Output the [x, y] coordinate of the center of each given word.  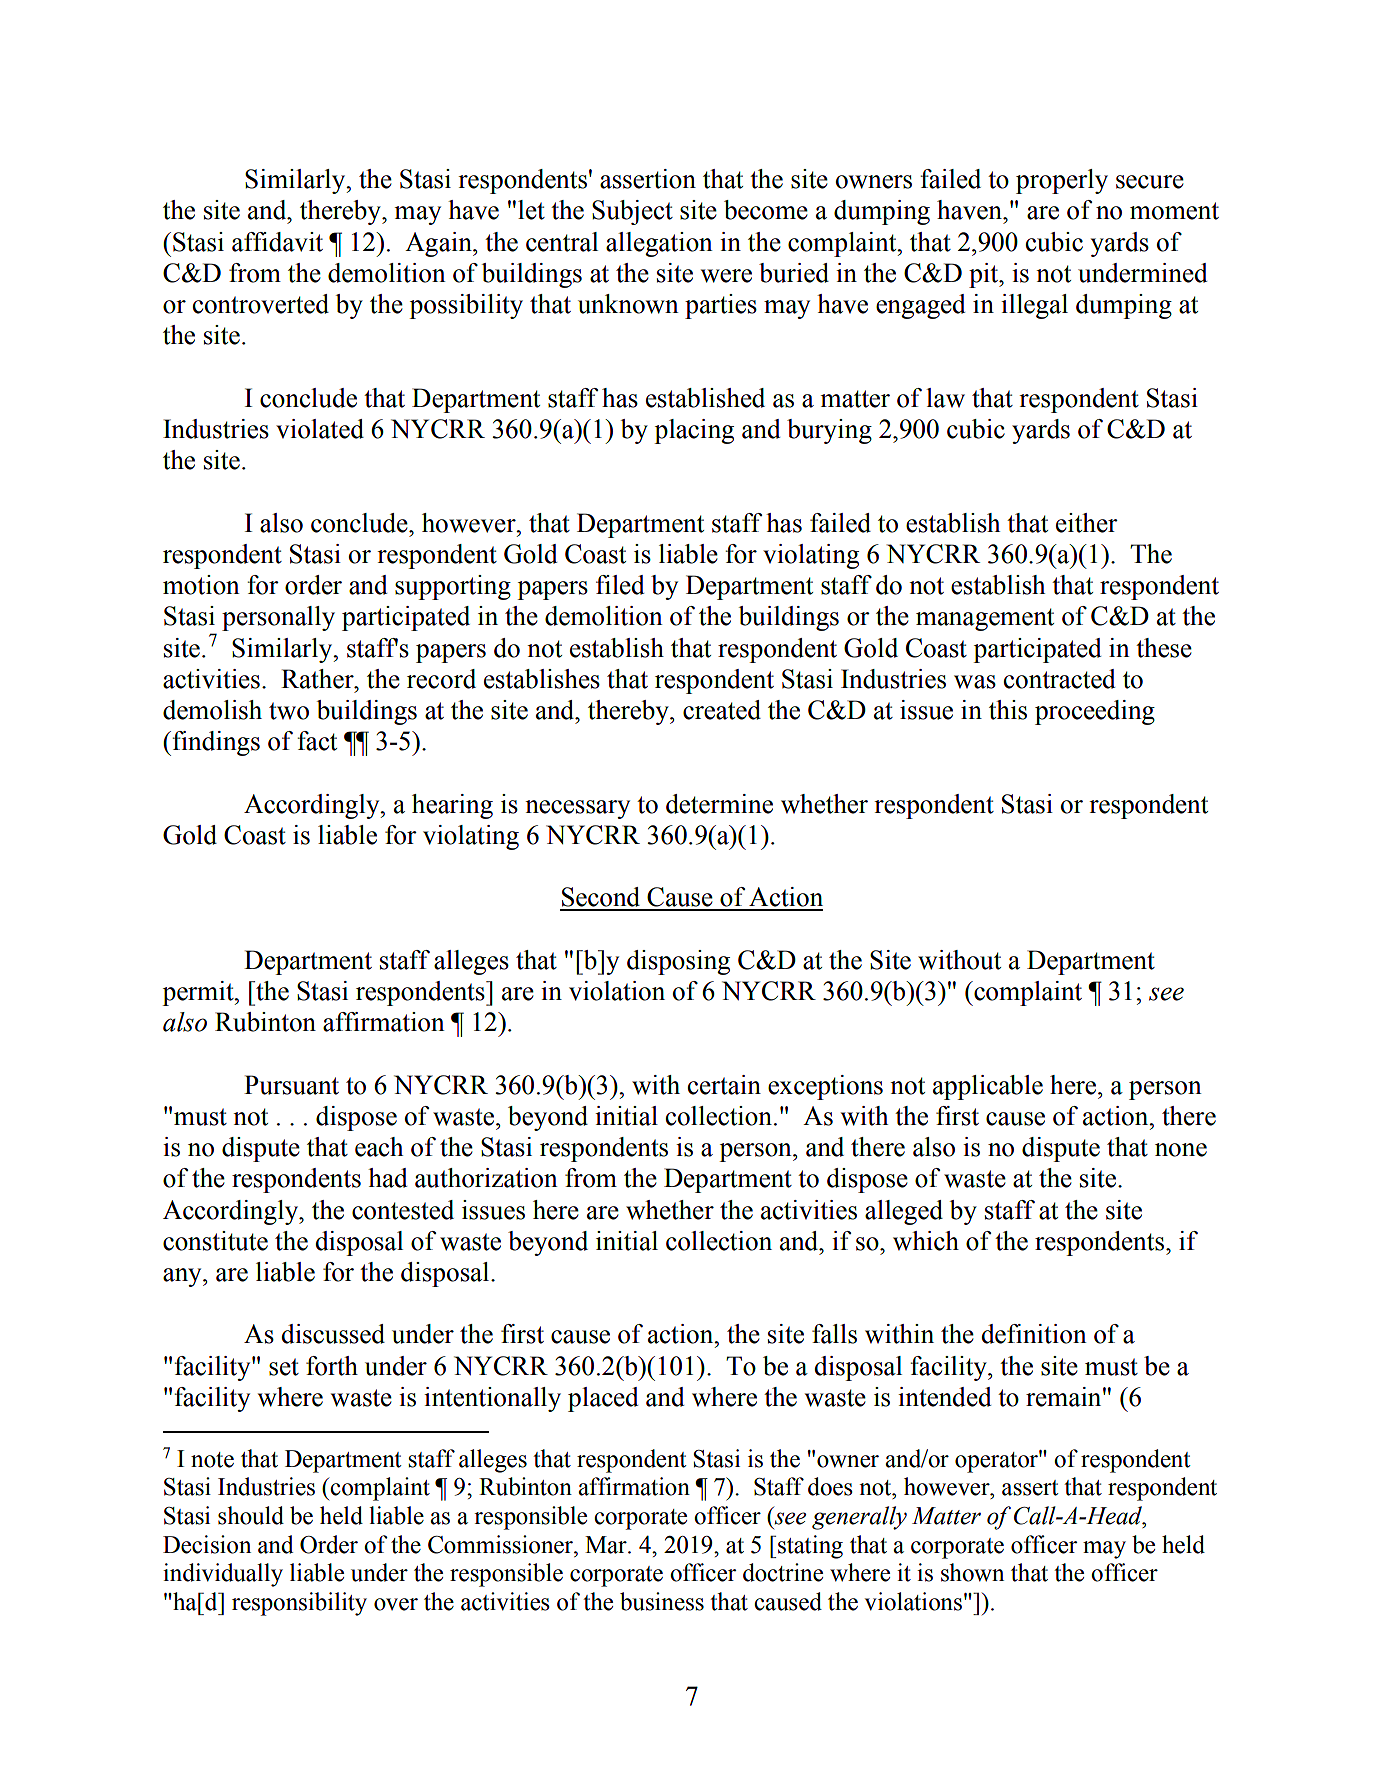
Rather [318, 679]
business [662, 1601]
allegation [659, 244]
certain [724, 1085]
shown [972, 1572]
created [722, 710]
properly [1062, 181]
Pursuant [291, 1085]
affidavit [277, 242]
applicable [988, 1087]
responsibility [299, 1604]
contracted [1060, 679]
